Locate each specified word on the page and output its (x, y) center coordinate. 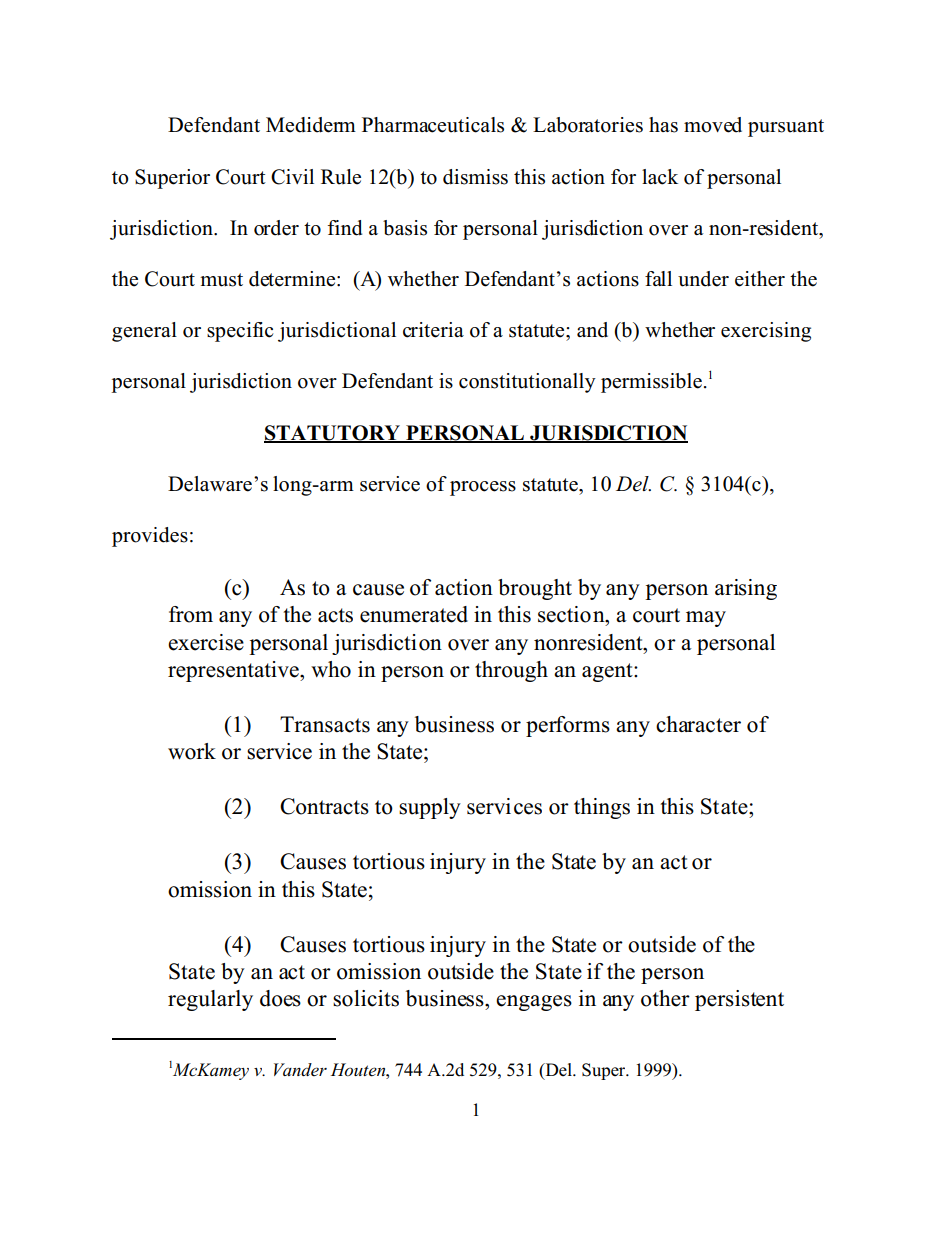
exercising (766, 332)
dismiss (475, 177)
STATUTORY (333, 434)
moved (713, 125)
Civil (292, 177)
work (192, 751)
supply (430, 808)
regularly (210, 1000)
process (483, 488)
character (698, 724)
